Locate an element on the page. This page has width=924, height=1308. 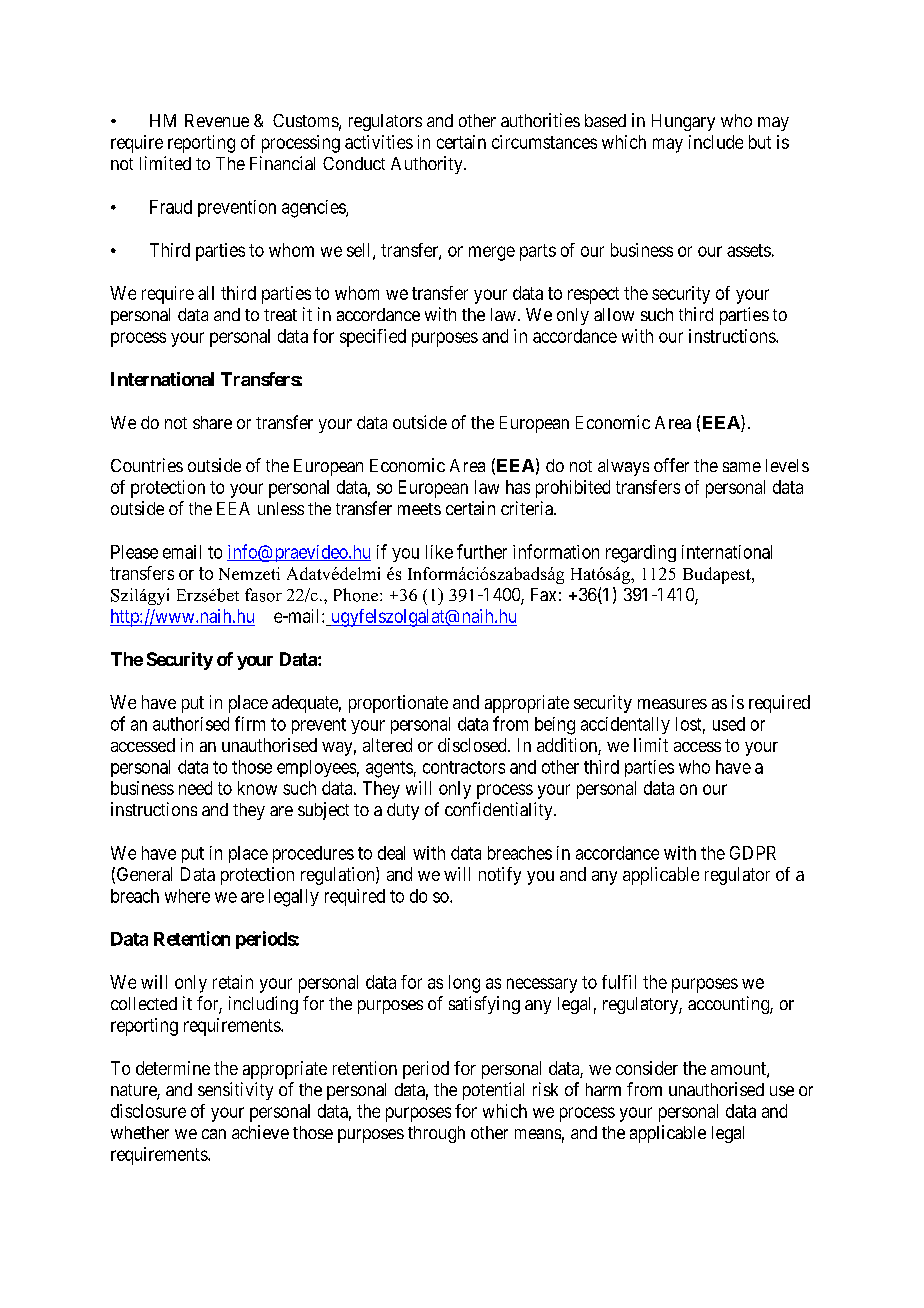
sensitivity is located at coordinates (235, 1091).
